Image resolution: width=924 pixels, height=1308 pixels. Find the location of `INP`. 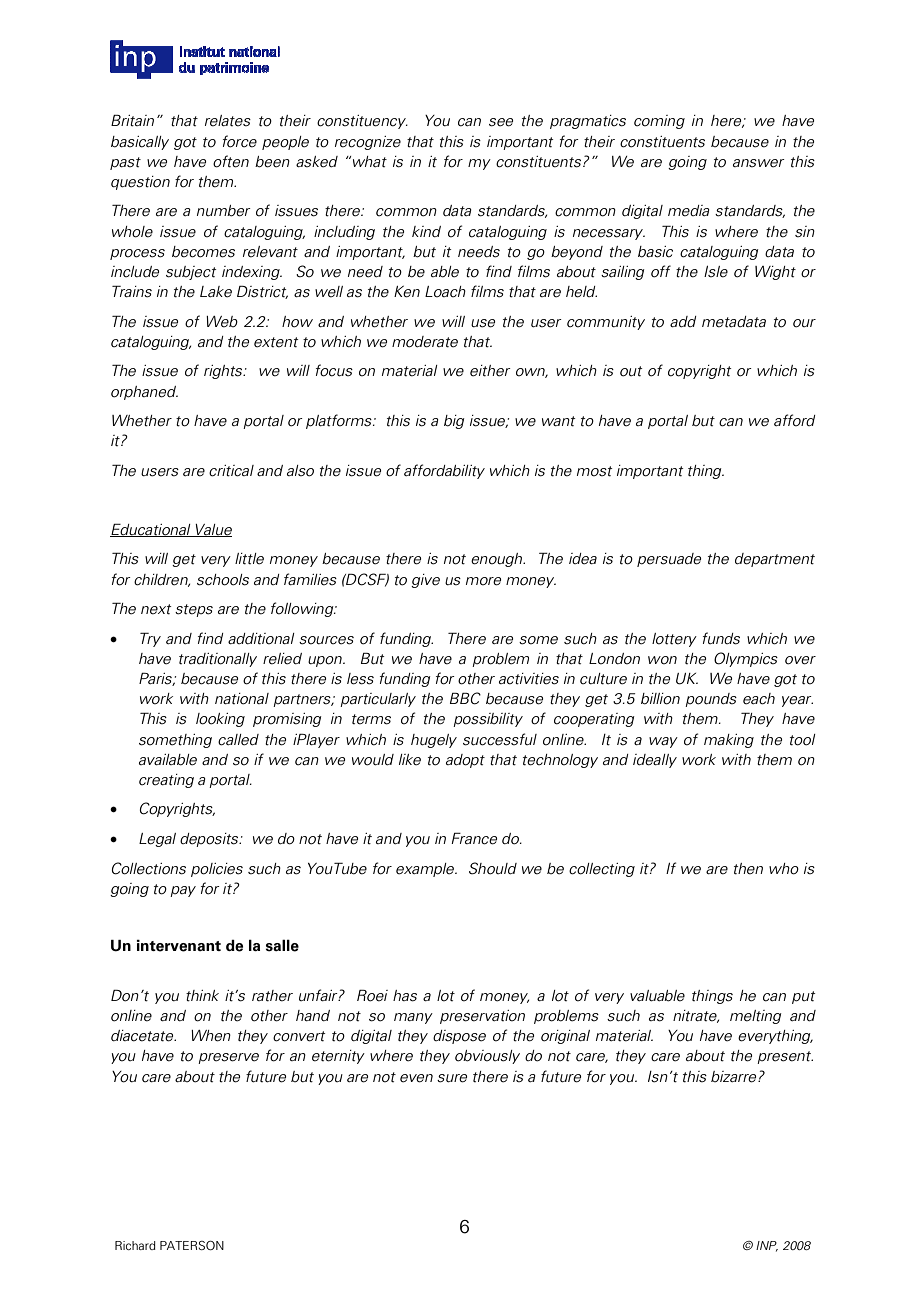

INP is located at coordinates (767, 1246).
